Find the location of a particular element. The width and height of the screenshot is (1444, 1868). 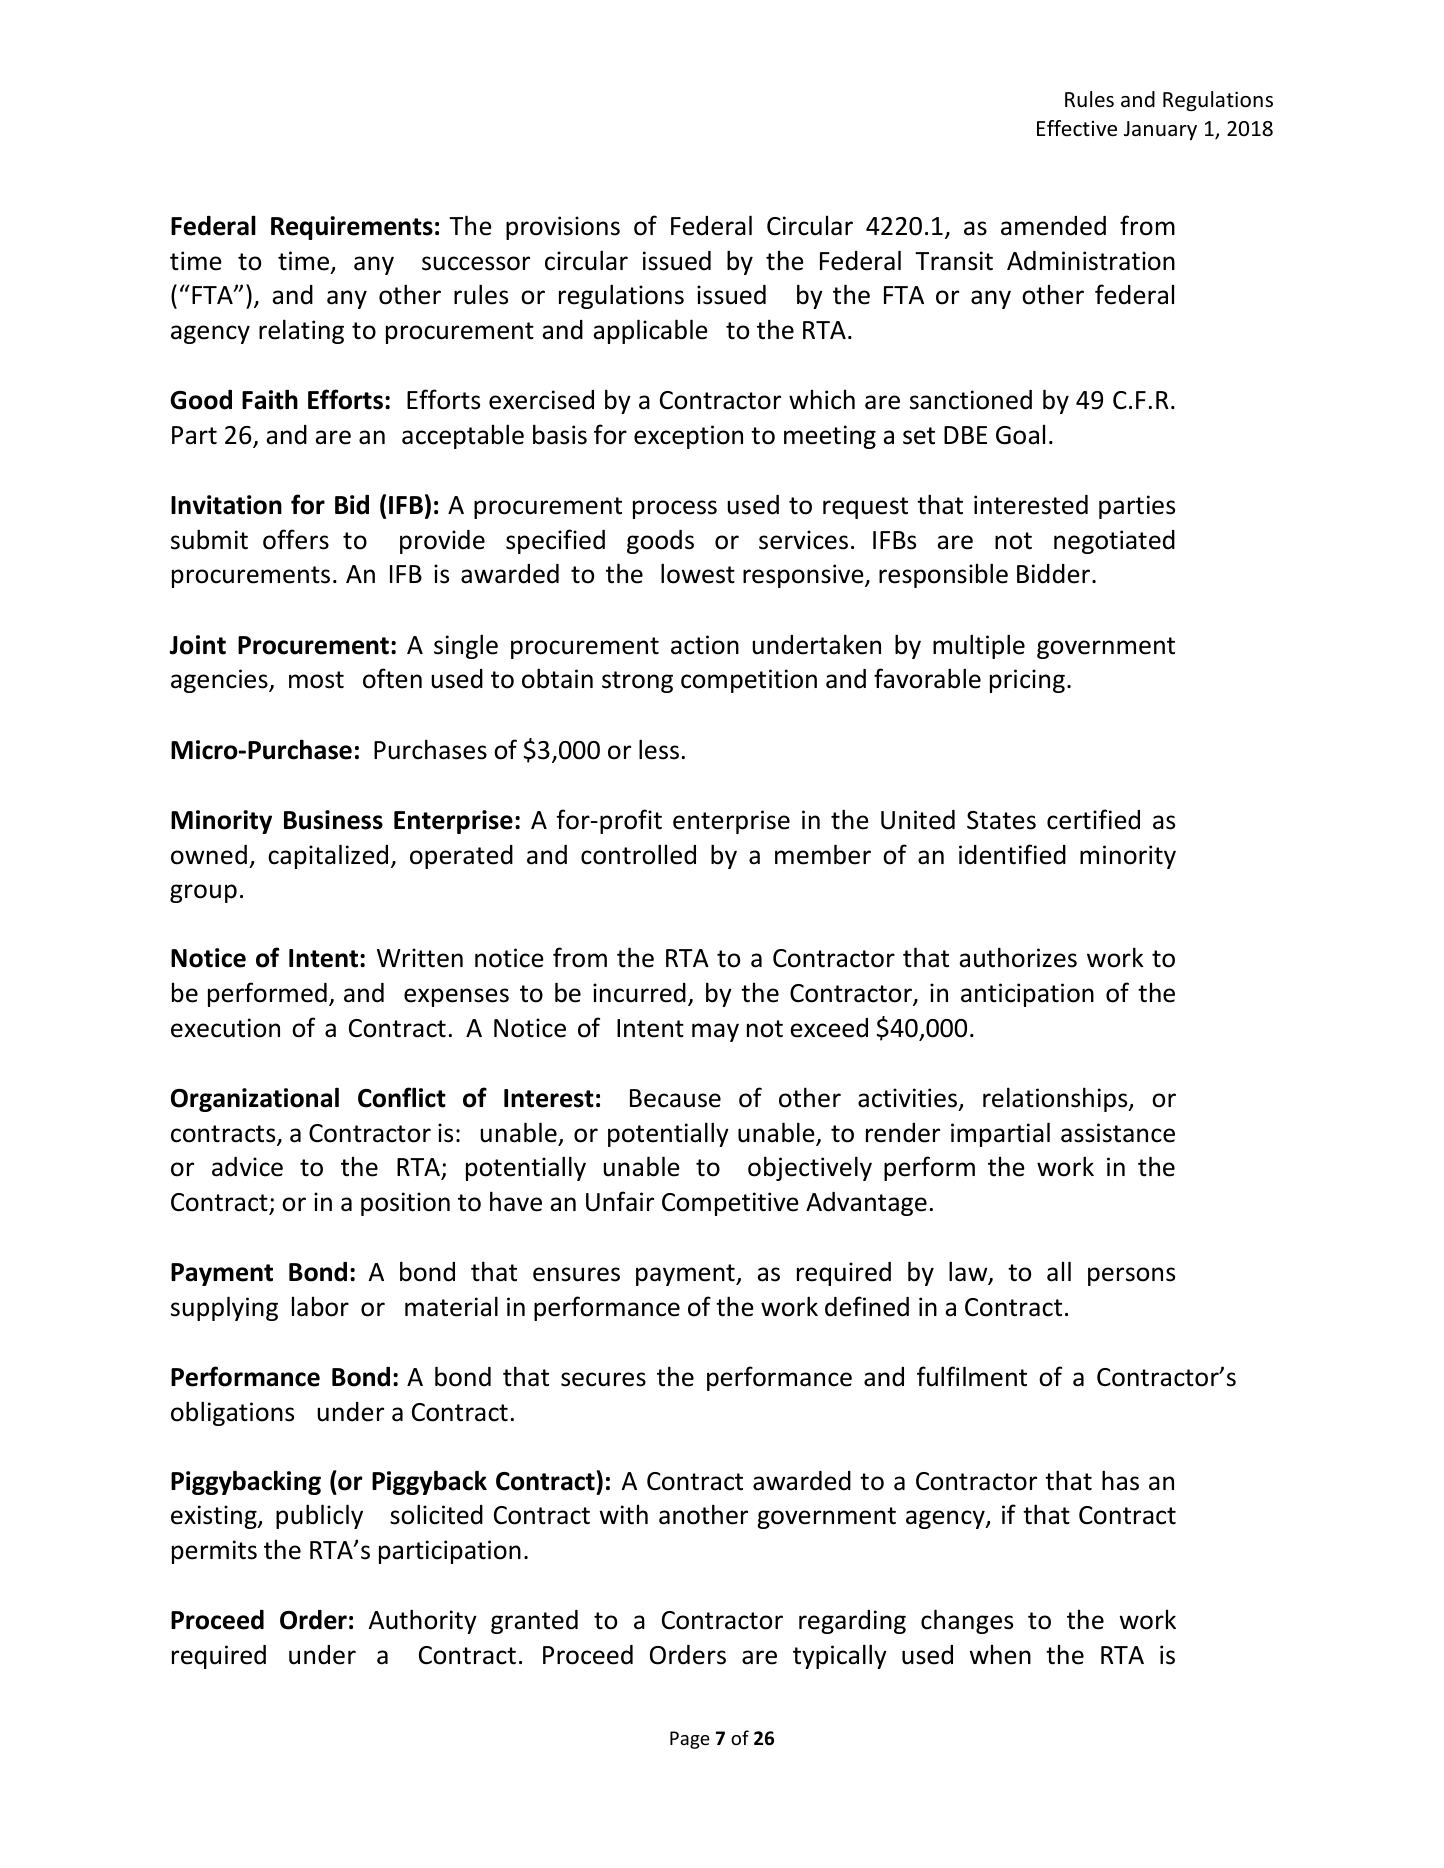

amended is located at coordinates (1053, 226).
